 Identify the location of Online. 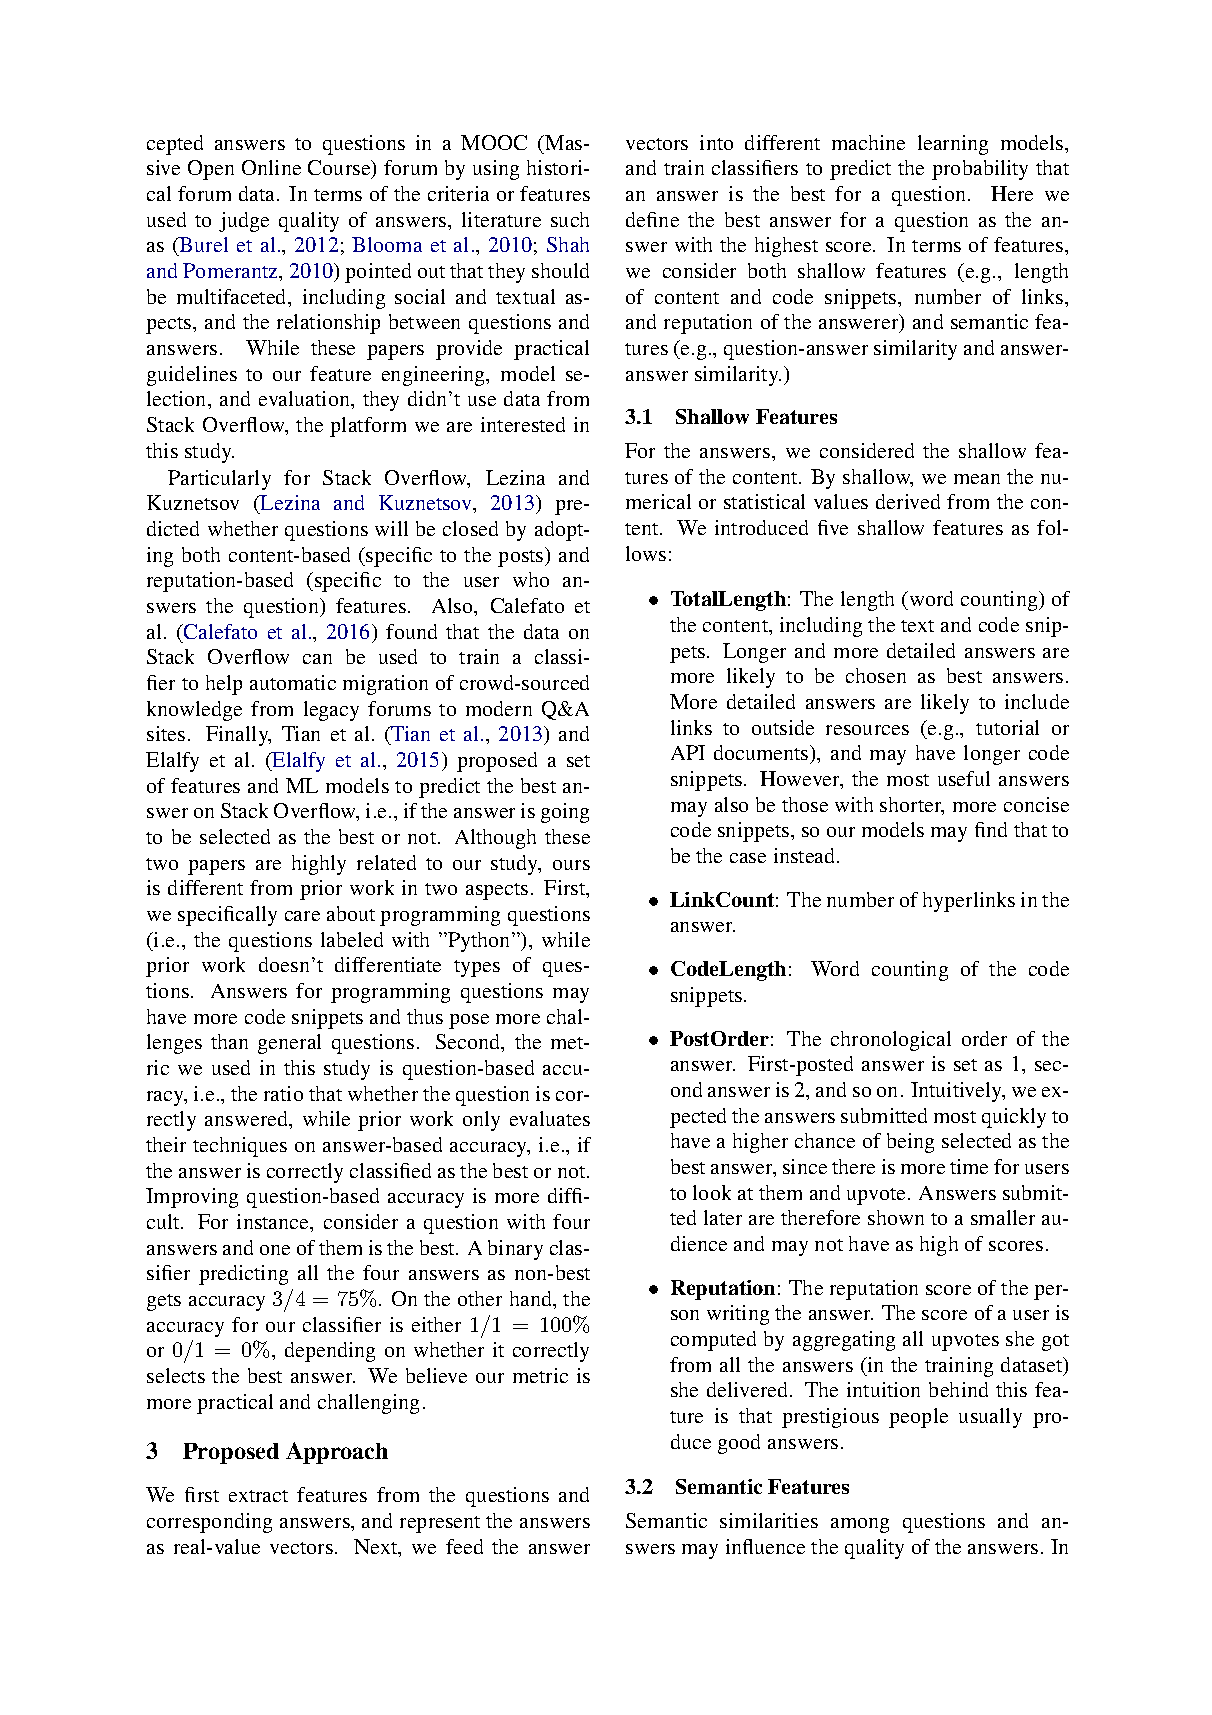
(271, 167).
